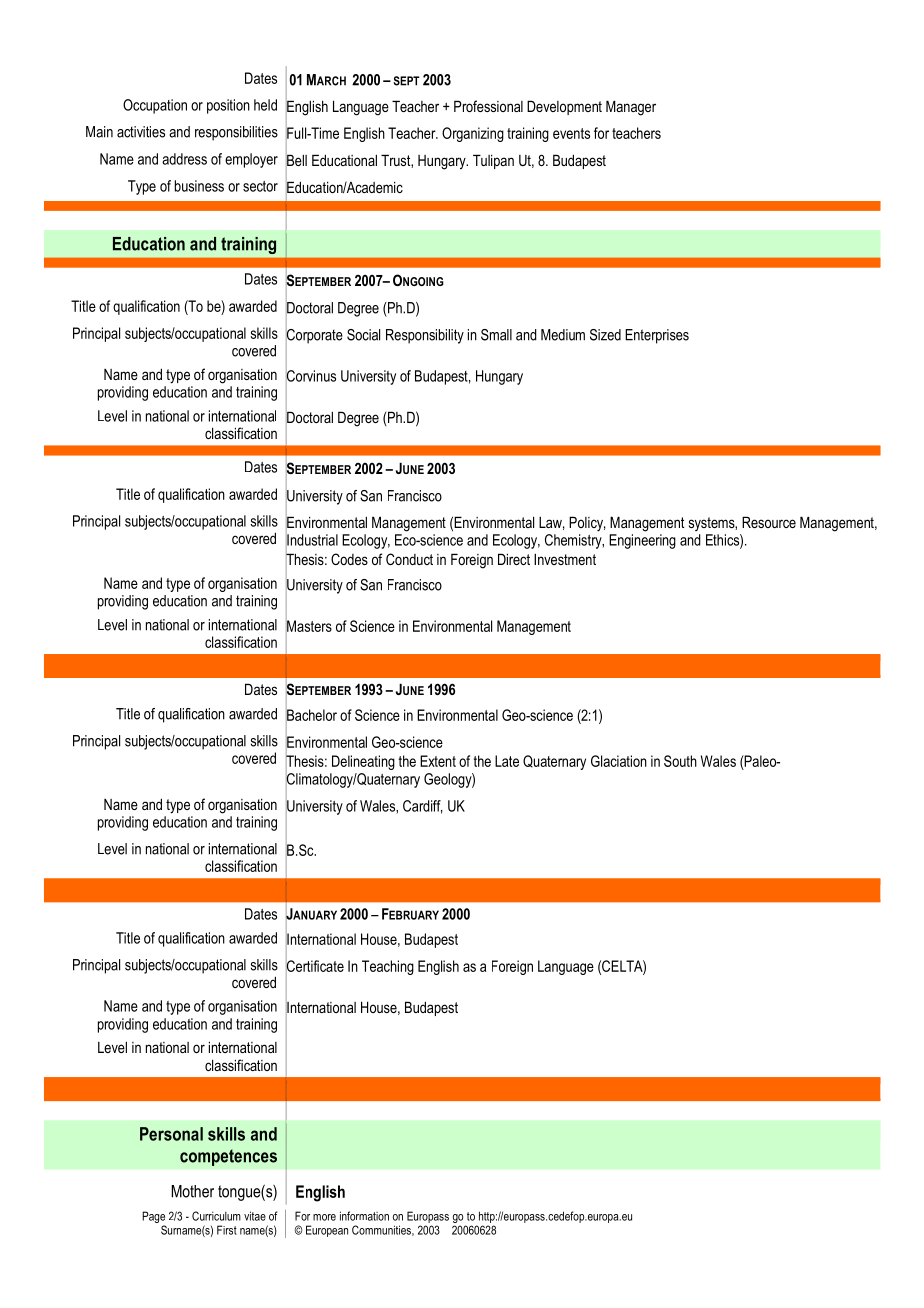 The width and height of the page is (924, 1308). What do you see at coordinates (473, 134) in the page?
I see `Organizing` at bounding box center [473, 134].
